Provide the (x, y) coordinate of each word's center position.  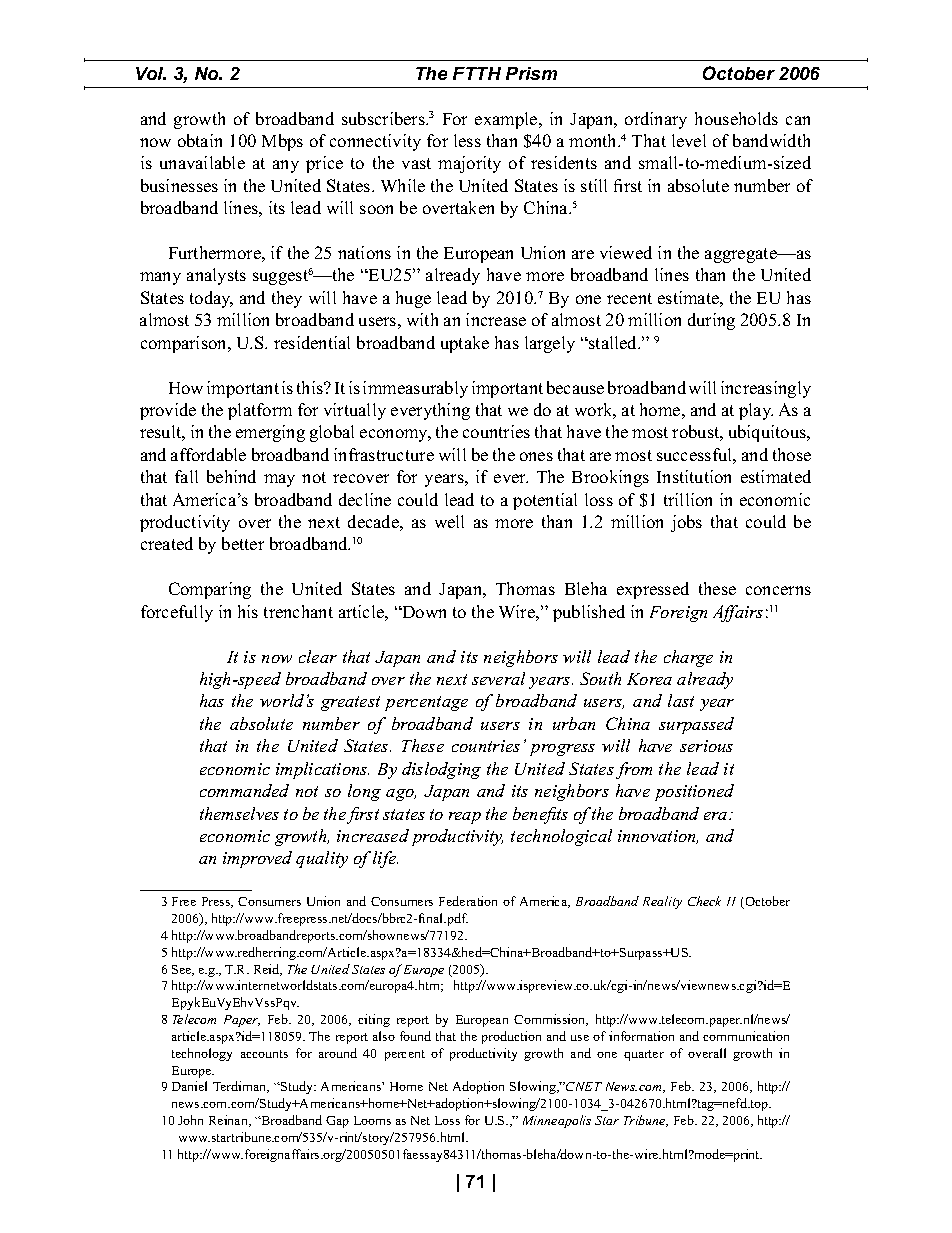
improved (257, 859)
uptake (465, 344)
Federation (468, 901)
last (681, 700)
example (507, 120)
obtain (200, 140)
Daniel (189, 1086)
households (736, 118)
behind (231, 476)
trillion (688, 499)
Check (704, 901)
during (711, 321)
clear (318, 656)
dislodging (441, 770)
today (211, 299)
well (449, 521)
